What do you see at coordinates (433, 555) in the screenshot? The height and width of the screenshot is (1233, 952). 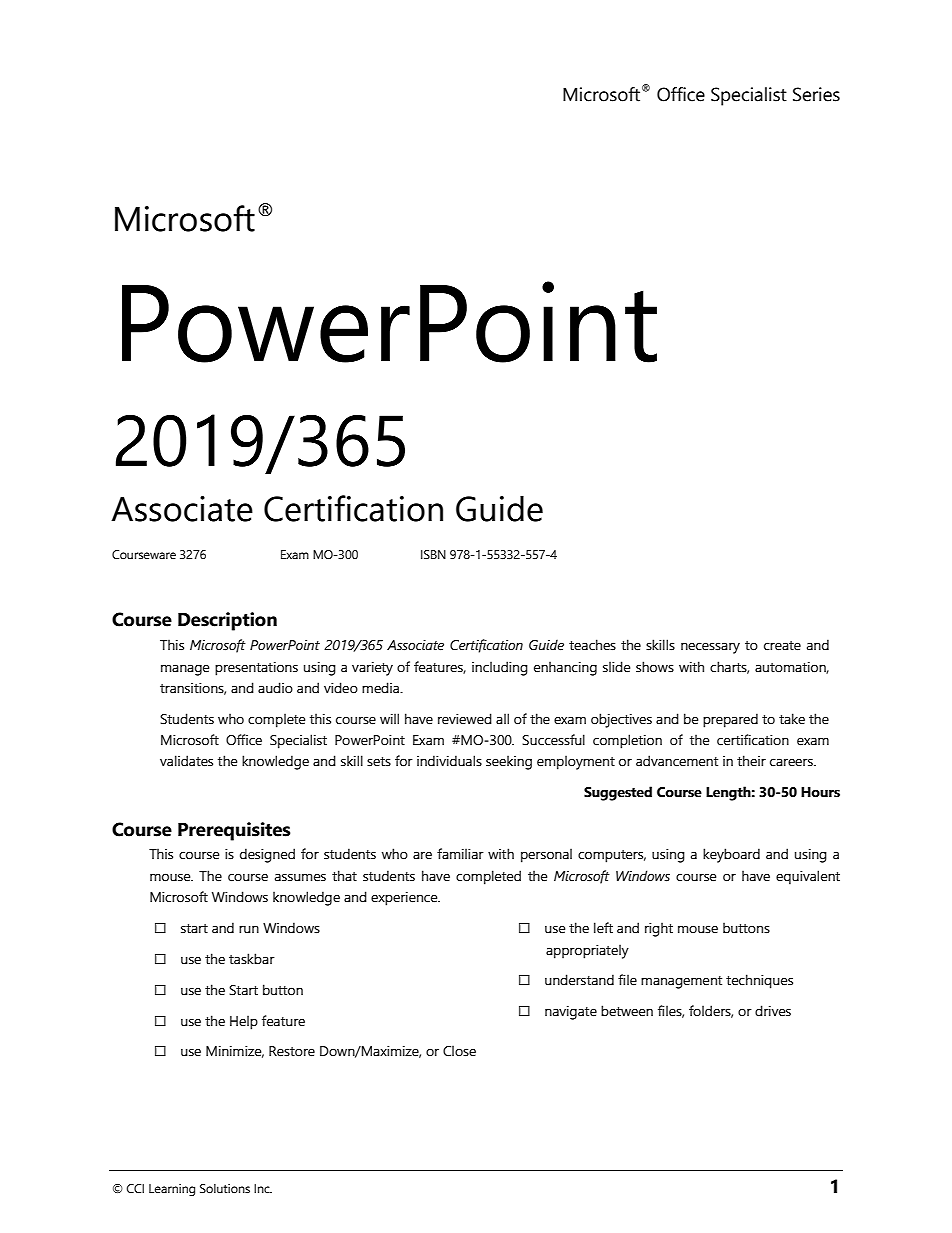 I see `ISBN` at bounding box center [433, 555].
